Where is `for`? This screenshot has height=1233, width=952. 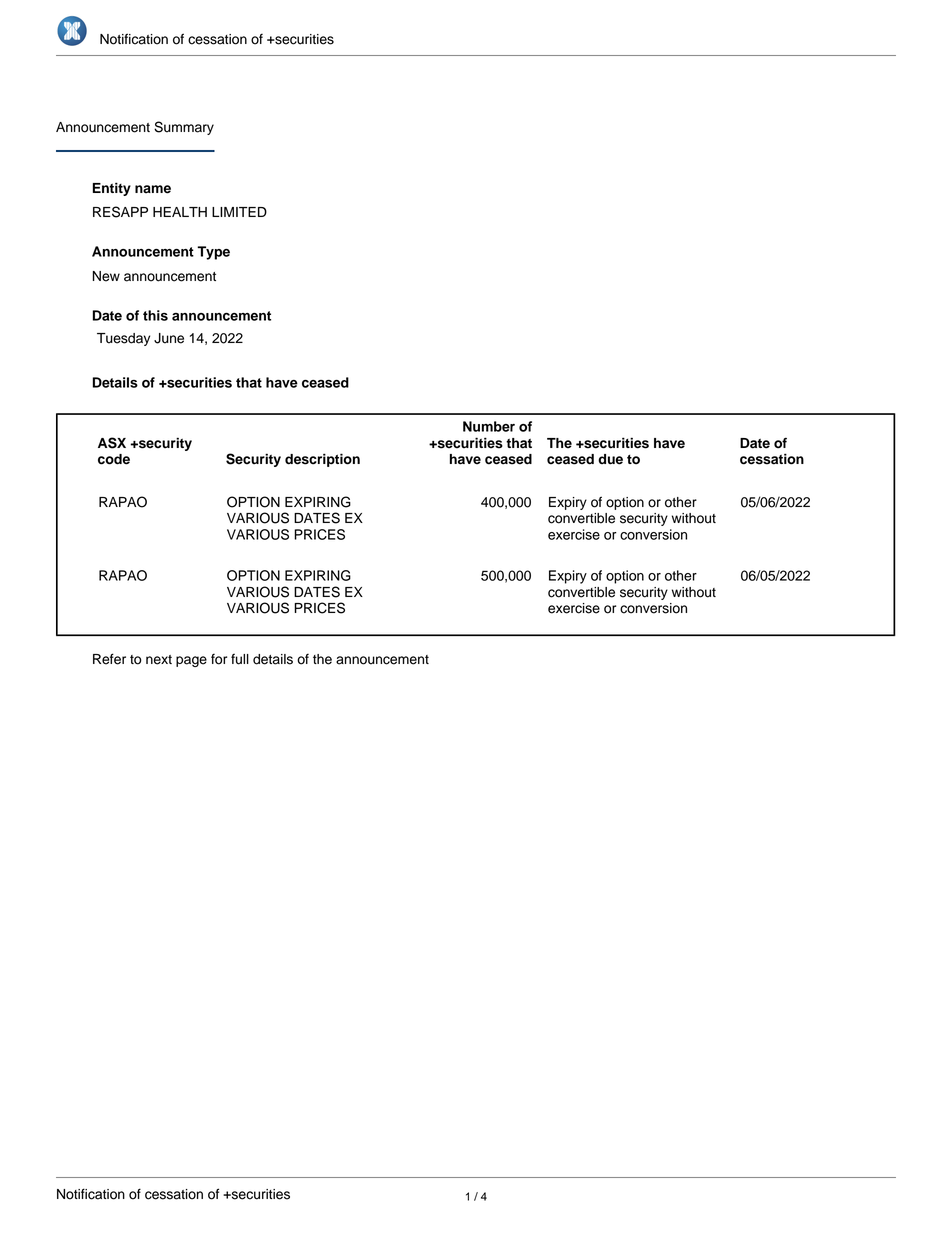 for is located at coordinates (219, 659).
